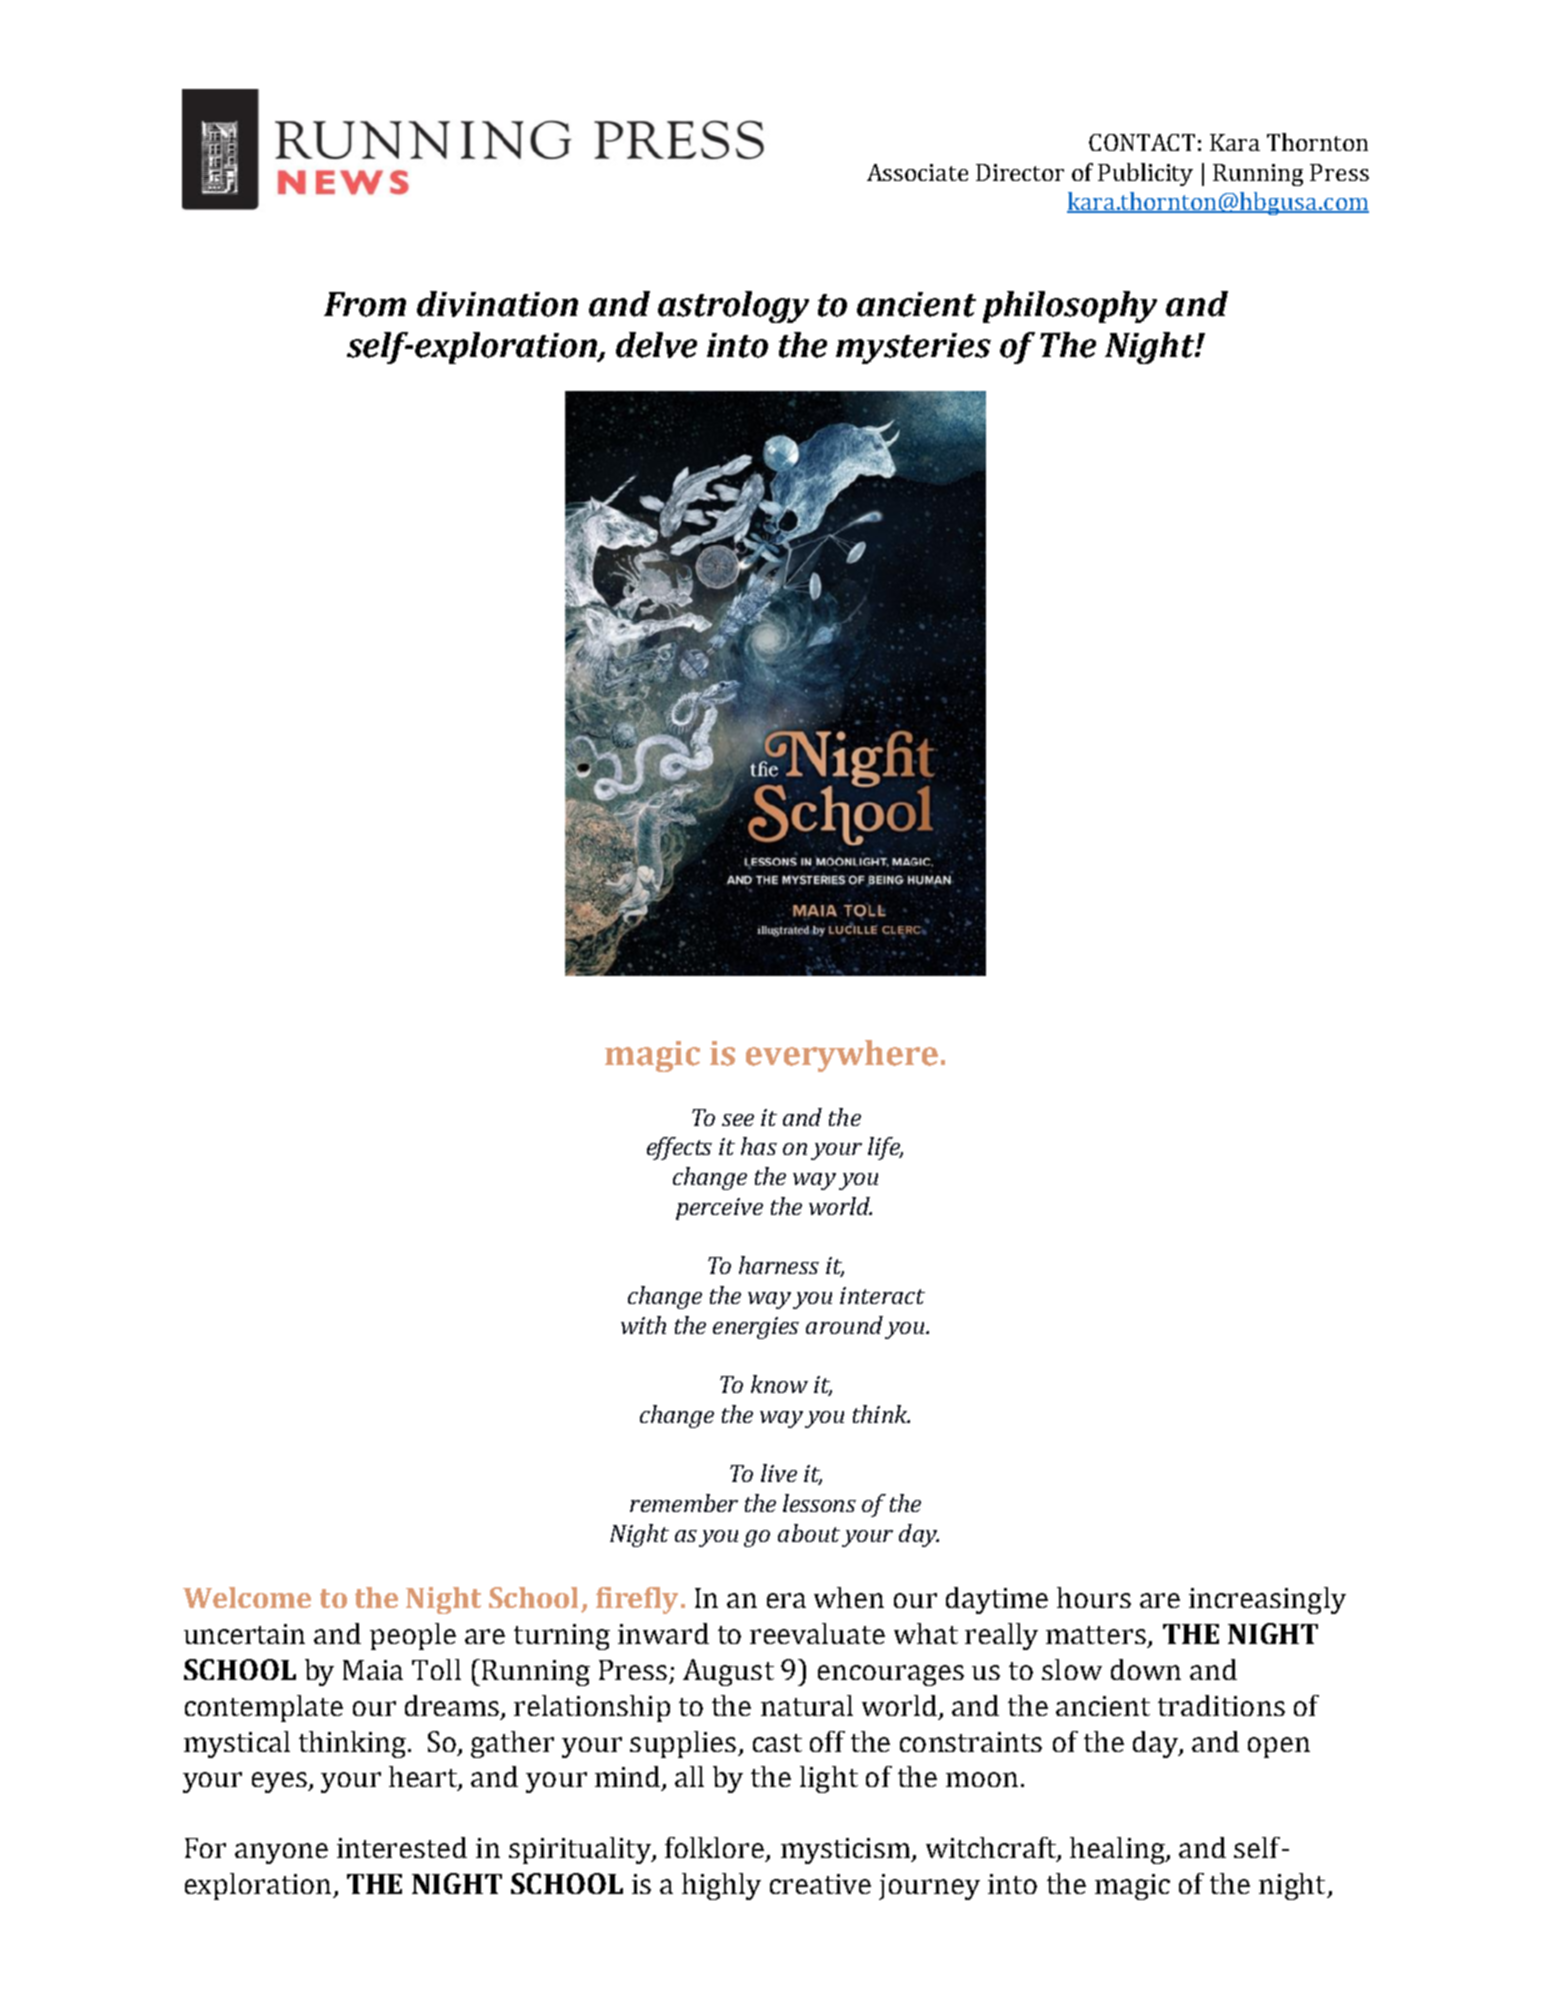 The image size is (1551, 2007). I want to click on everywhere, so click(842, 1056).
